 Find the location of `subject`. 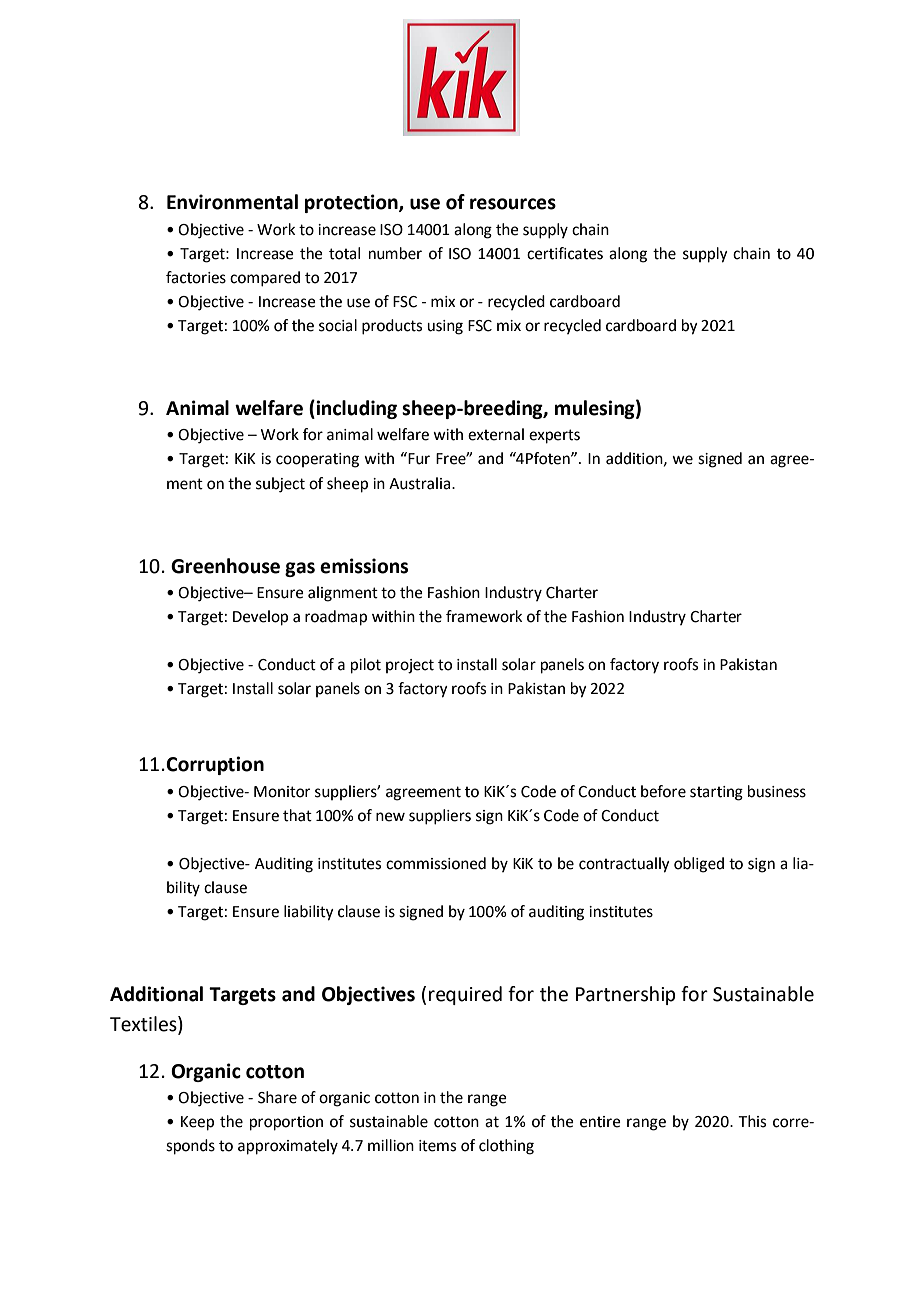

subject is located at coordinates (280, 485).
